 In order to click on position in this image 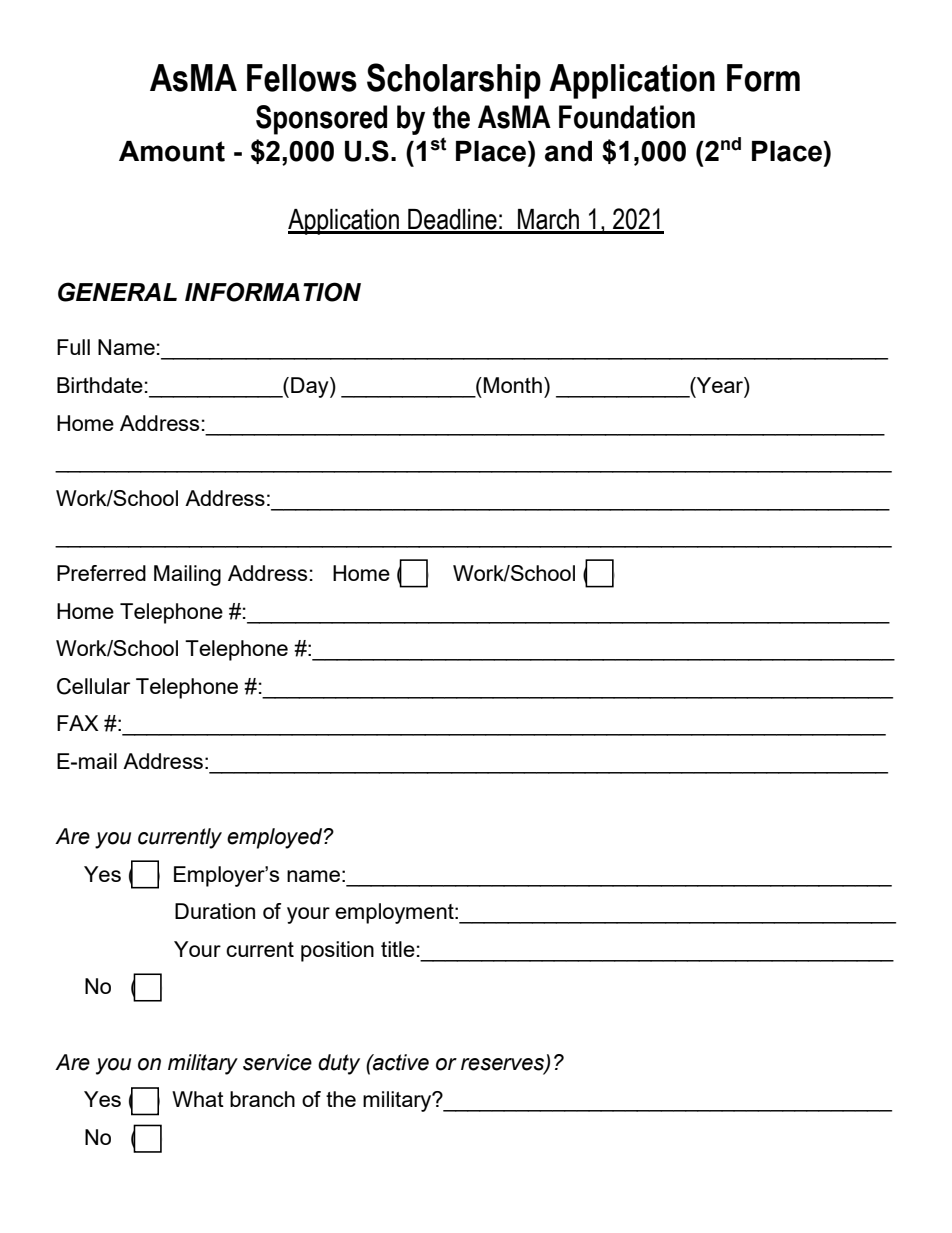, I will do `click(337, 951)`.
